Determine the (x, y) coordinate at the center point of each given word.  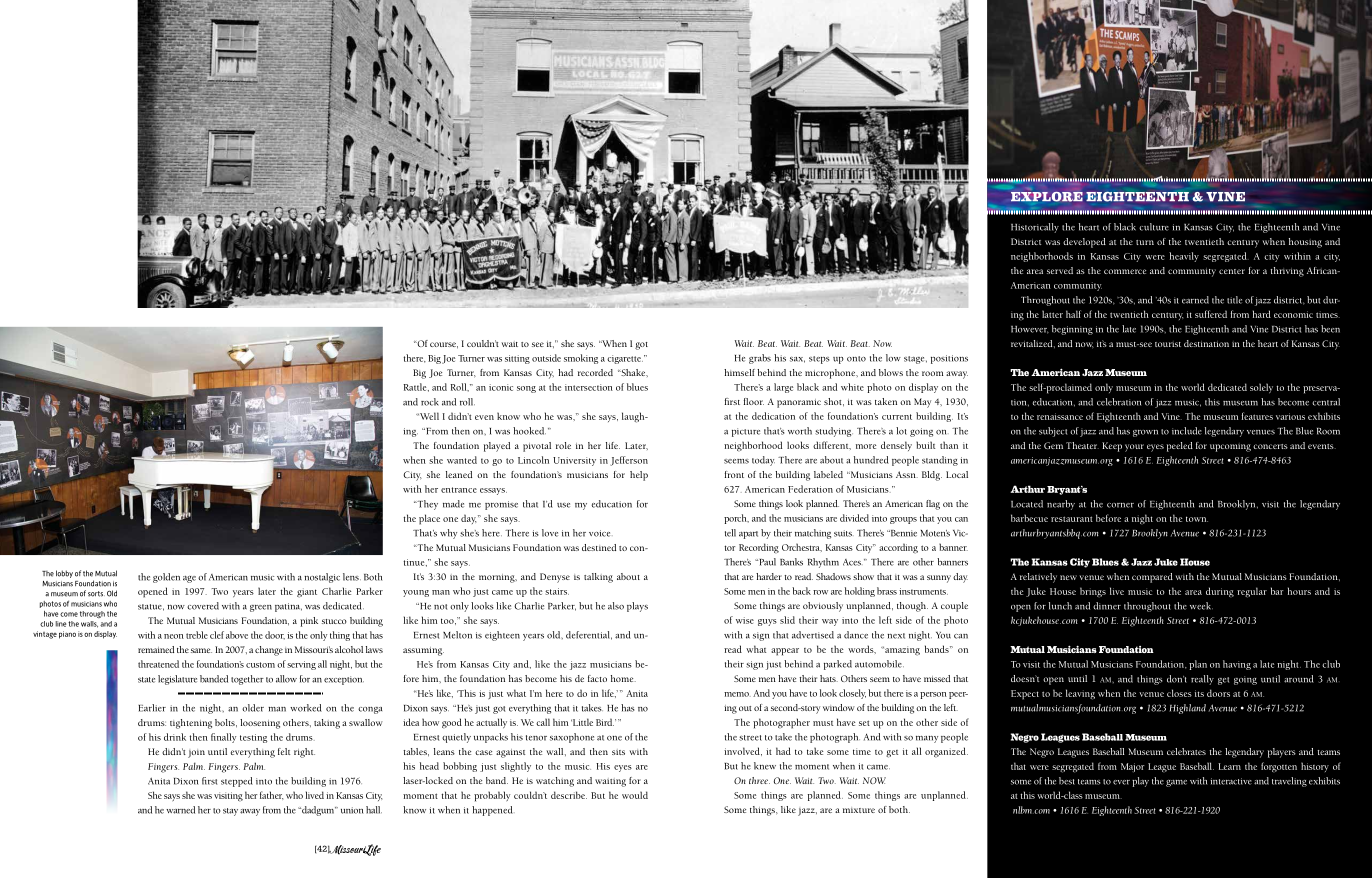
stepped (237, 782)
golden (166, 578)
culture (1154, 227)
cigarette (625, 359)
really (1202, 680)
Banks (791, 562)
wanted (462, 460)
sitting (517, 359)
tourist (1168, 344)
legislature (177, 680)
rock (430, 402)
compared (1152, 578)
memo (737, 694)
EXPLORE (1047, 197)
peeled (1180, 447)
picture (746, 432)
